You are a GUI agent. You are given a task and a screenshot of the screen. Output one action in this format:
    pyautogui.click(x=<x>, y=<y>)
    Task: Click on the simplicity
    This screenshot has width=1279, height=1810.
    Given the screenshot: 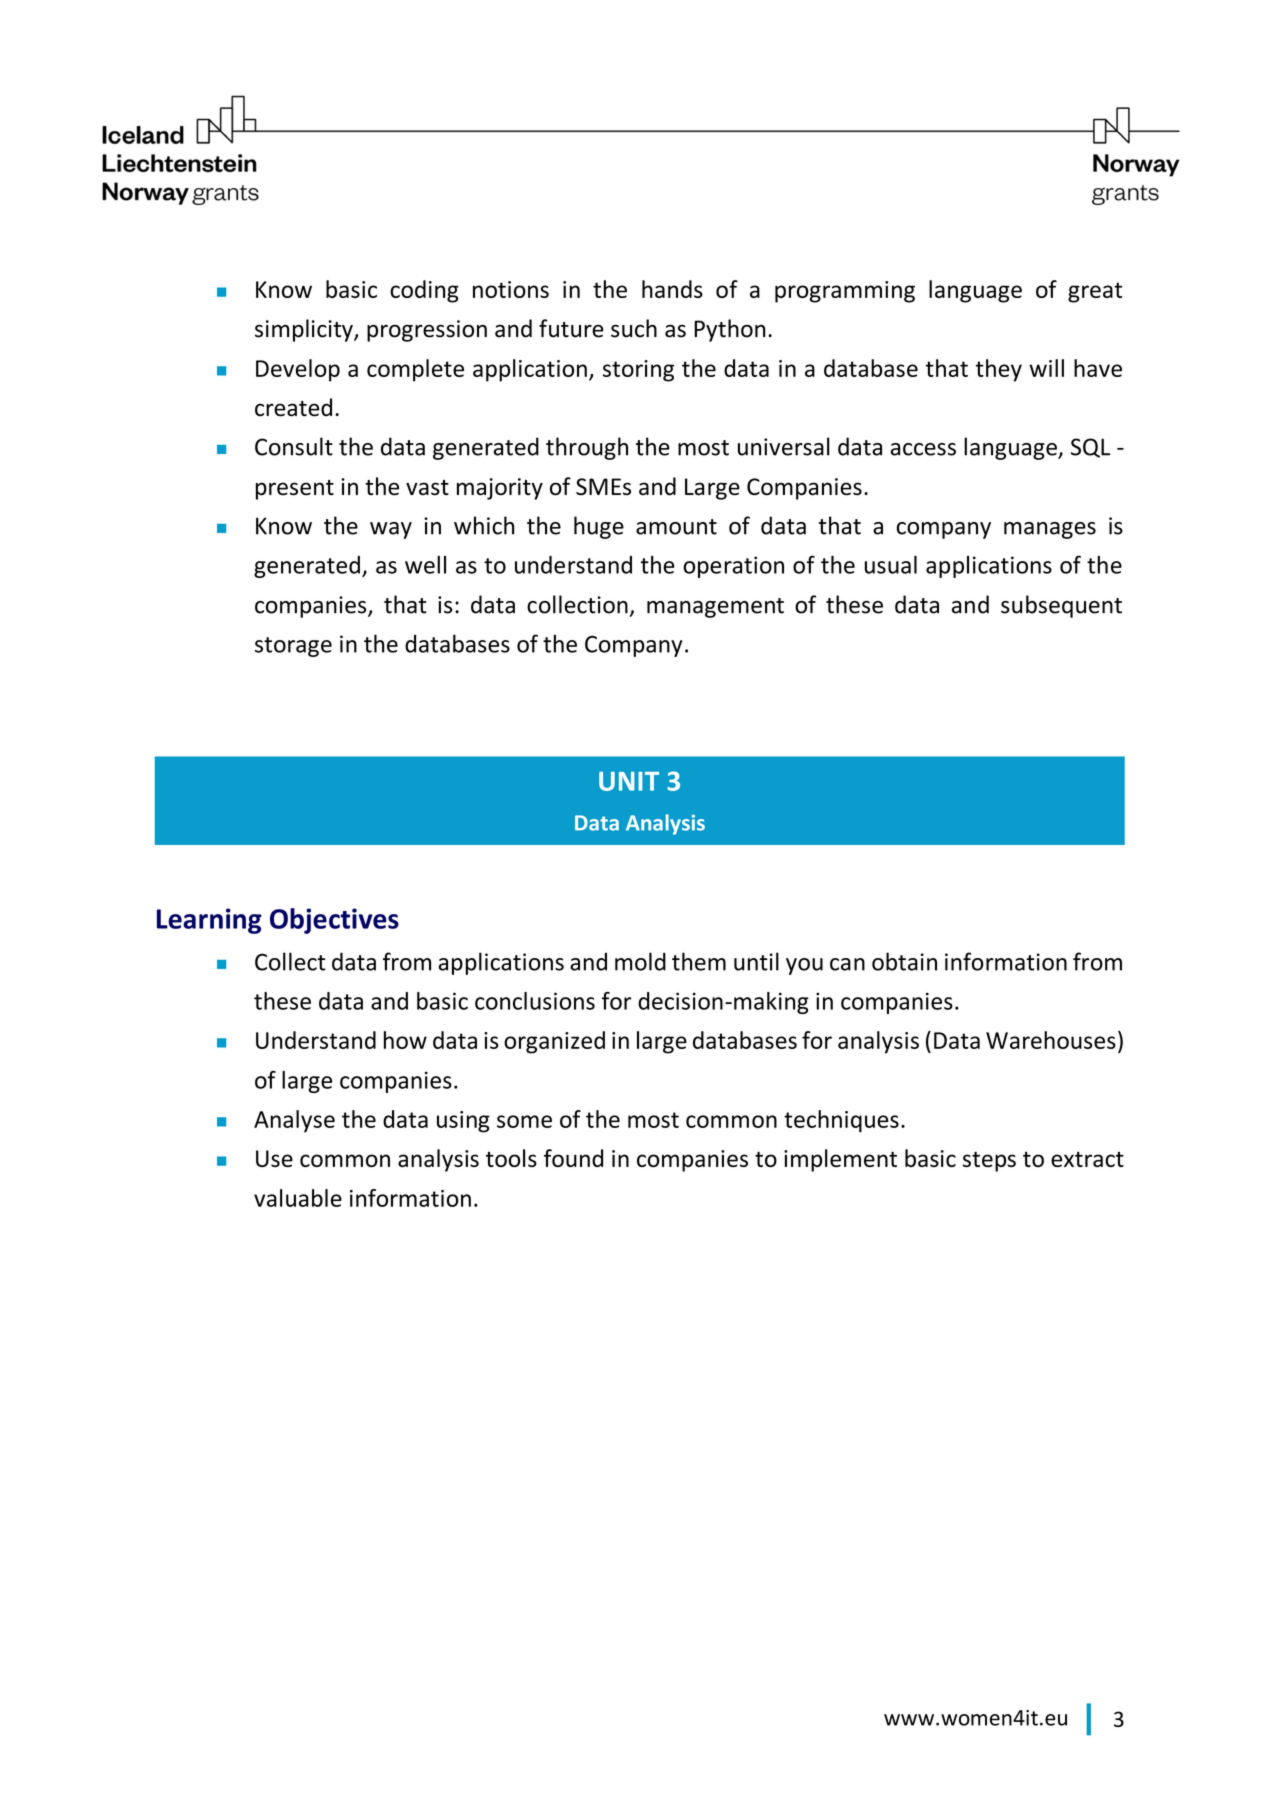 What is the action you would take?
    pyautogui.click(x=305, y=330)
